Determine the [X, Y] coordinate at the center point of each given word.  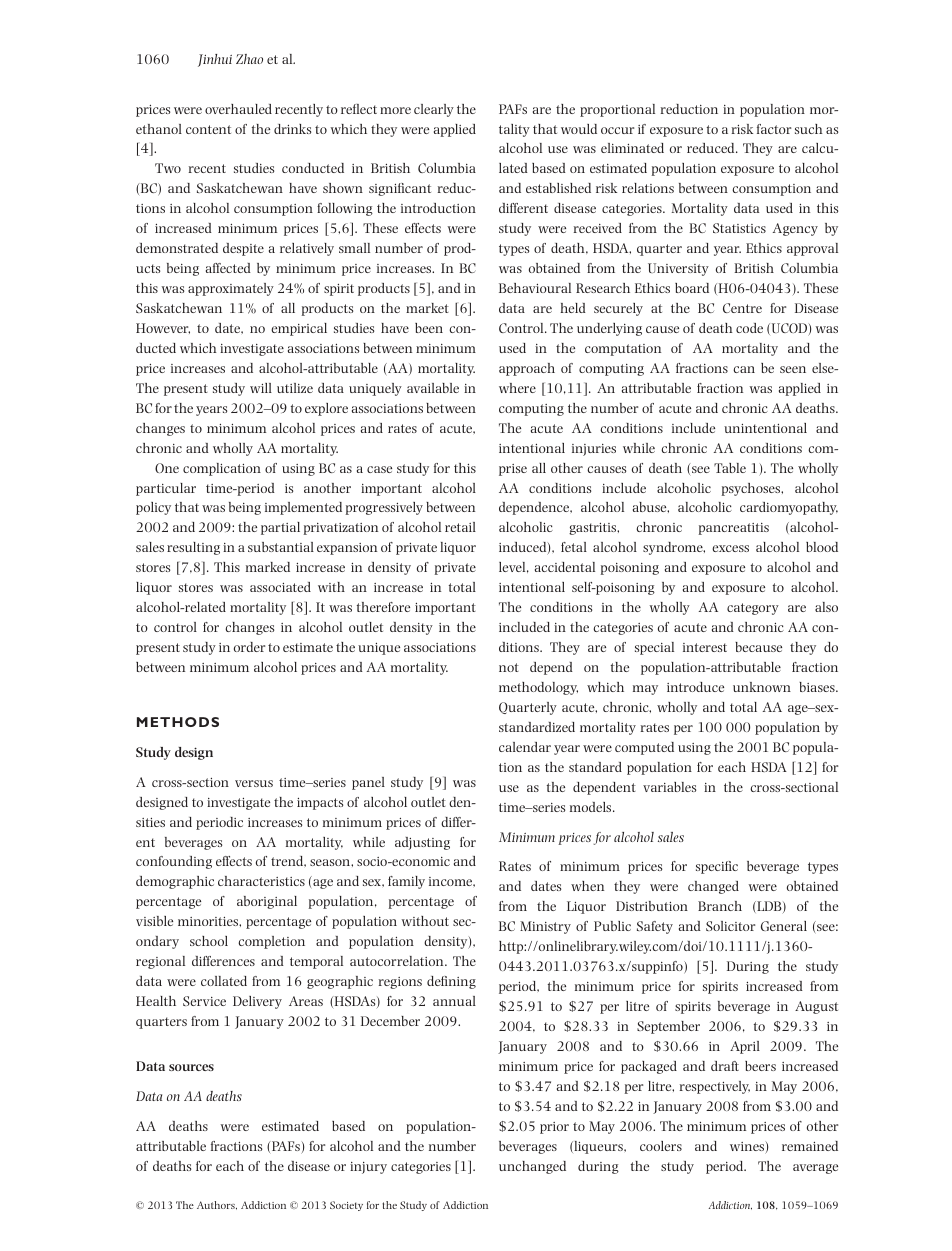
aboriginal [267, 902]
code [749, 328]
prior [554, 1128]
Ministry [545, 927]
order [249, 647]
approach [527, 369]
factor [774, 129]
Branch [720, 906]
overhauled [238, 109]
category [753, 609]
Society [346, 1206]
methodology [538, 688]
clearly [434, 110]
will [261, 388]
